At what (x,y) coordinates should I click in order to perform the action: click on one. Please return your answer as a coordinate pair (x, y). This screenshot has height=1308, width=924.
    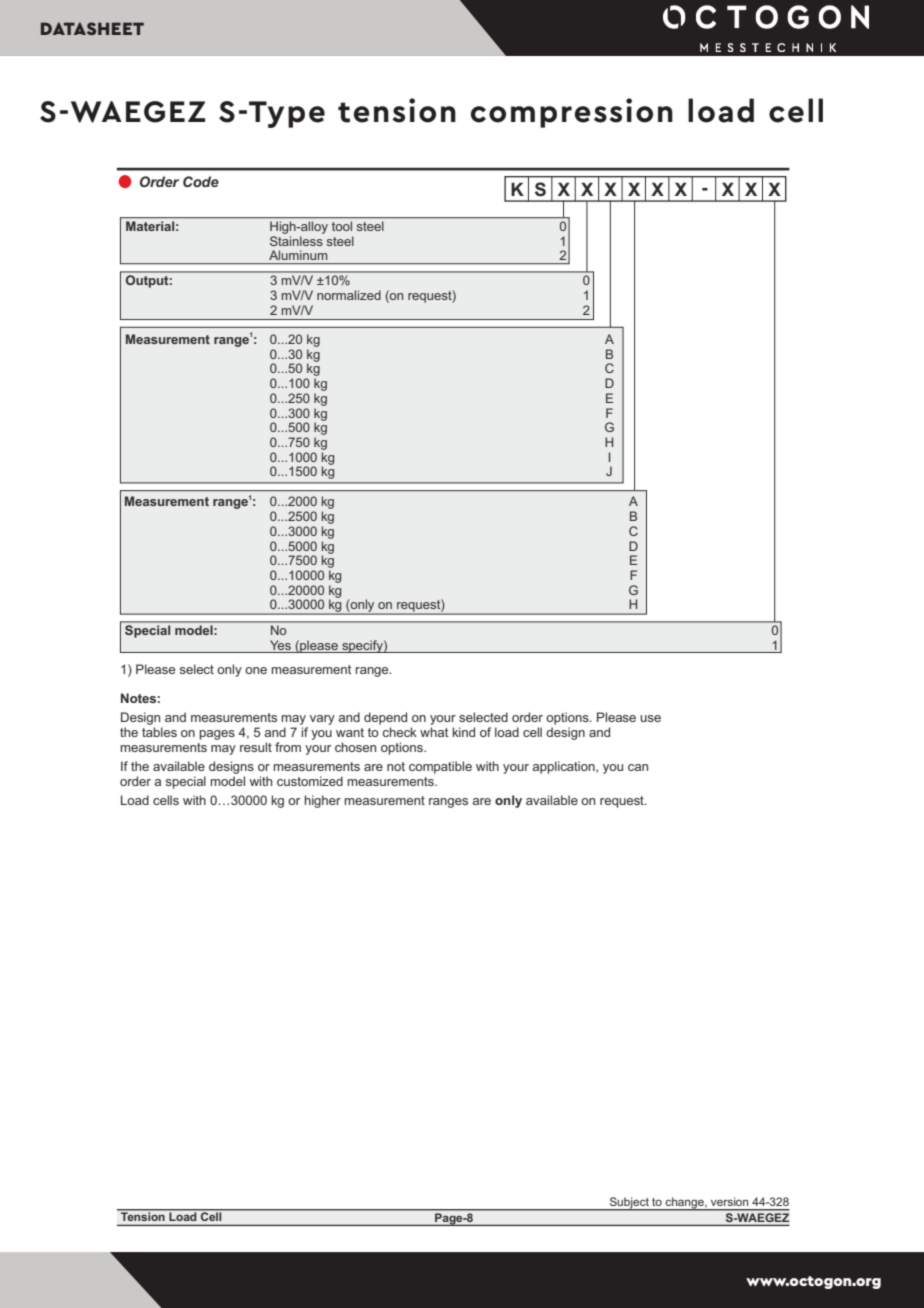
    Looking at the image, I should click on (256, 670).
